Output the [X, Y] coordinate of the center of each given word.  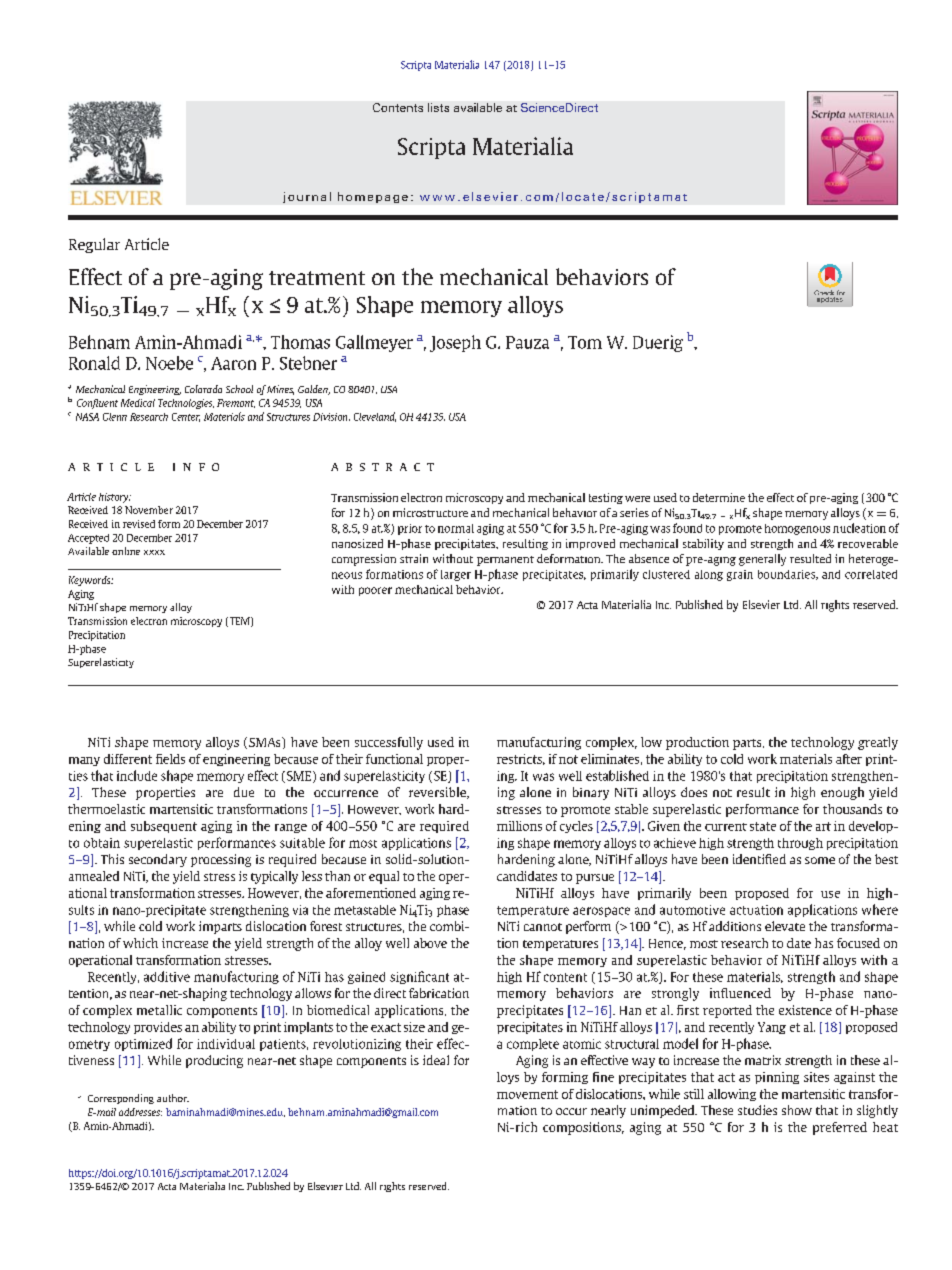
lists [438, 107]
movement [527, 1094]
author [173, 1098]
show [797, 1110]
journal [307, 197]
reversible [438, 793]
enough [842, 793]
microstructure [430, 512]
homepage [373, 197]
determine [719, 497]
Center [186, 417]
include [137, 775]
